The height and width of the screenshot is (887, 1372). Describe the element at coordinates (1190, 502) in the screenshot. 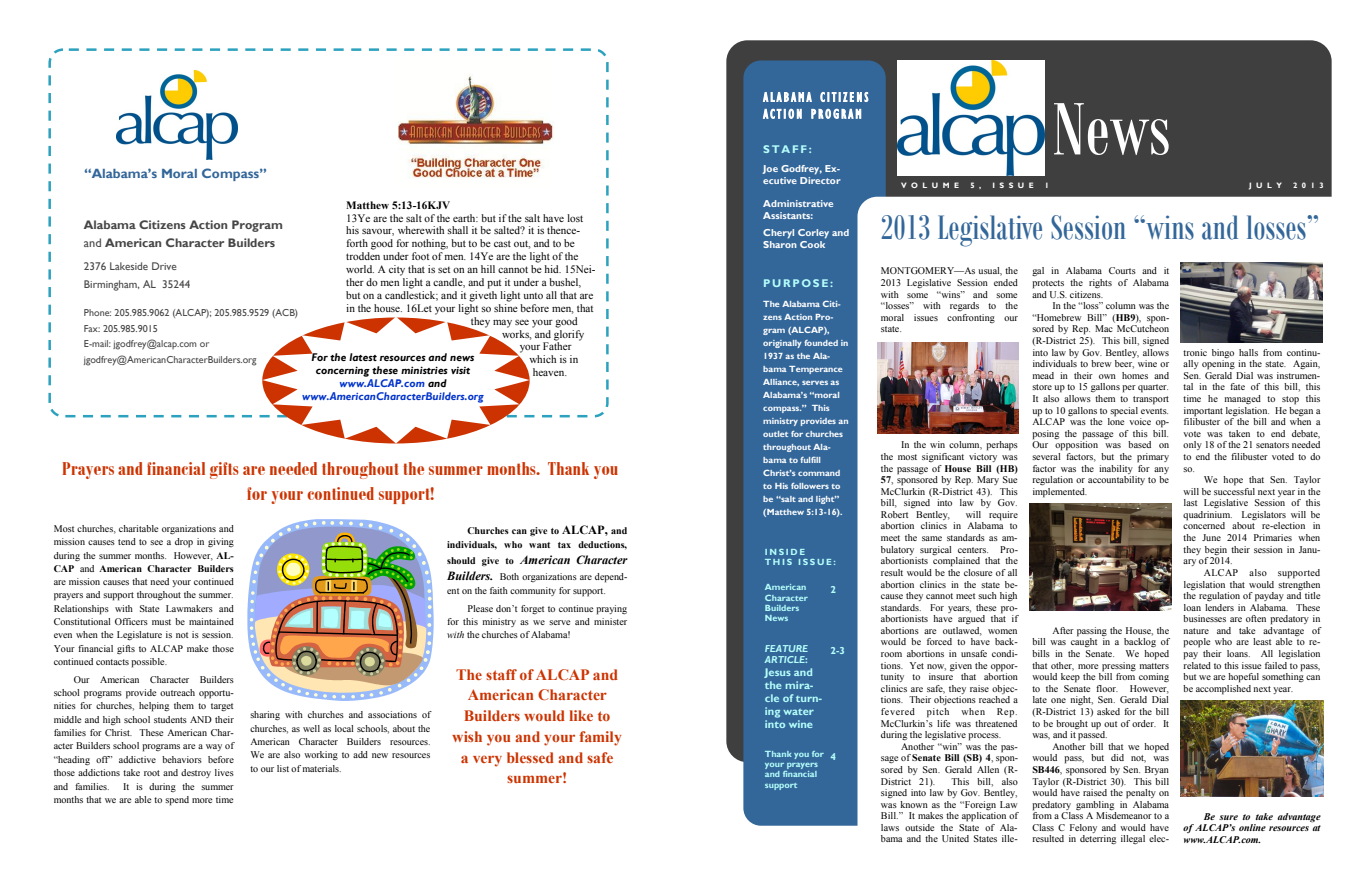

I see `last` at that location.
